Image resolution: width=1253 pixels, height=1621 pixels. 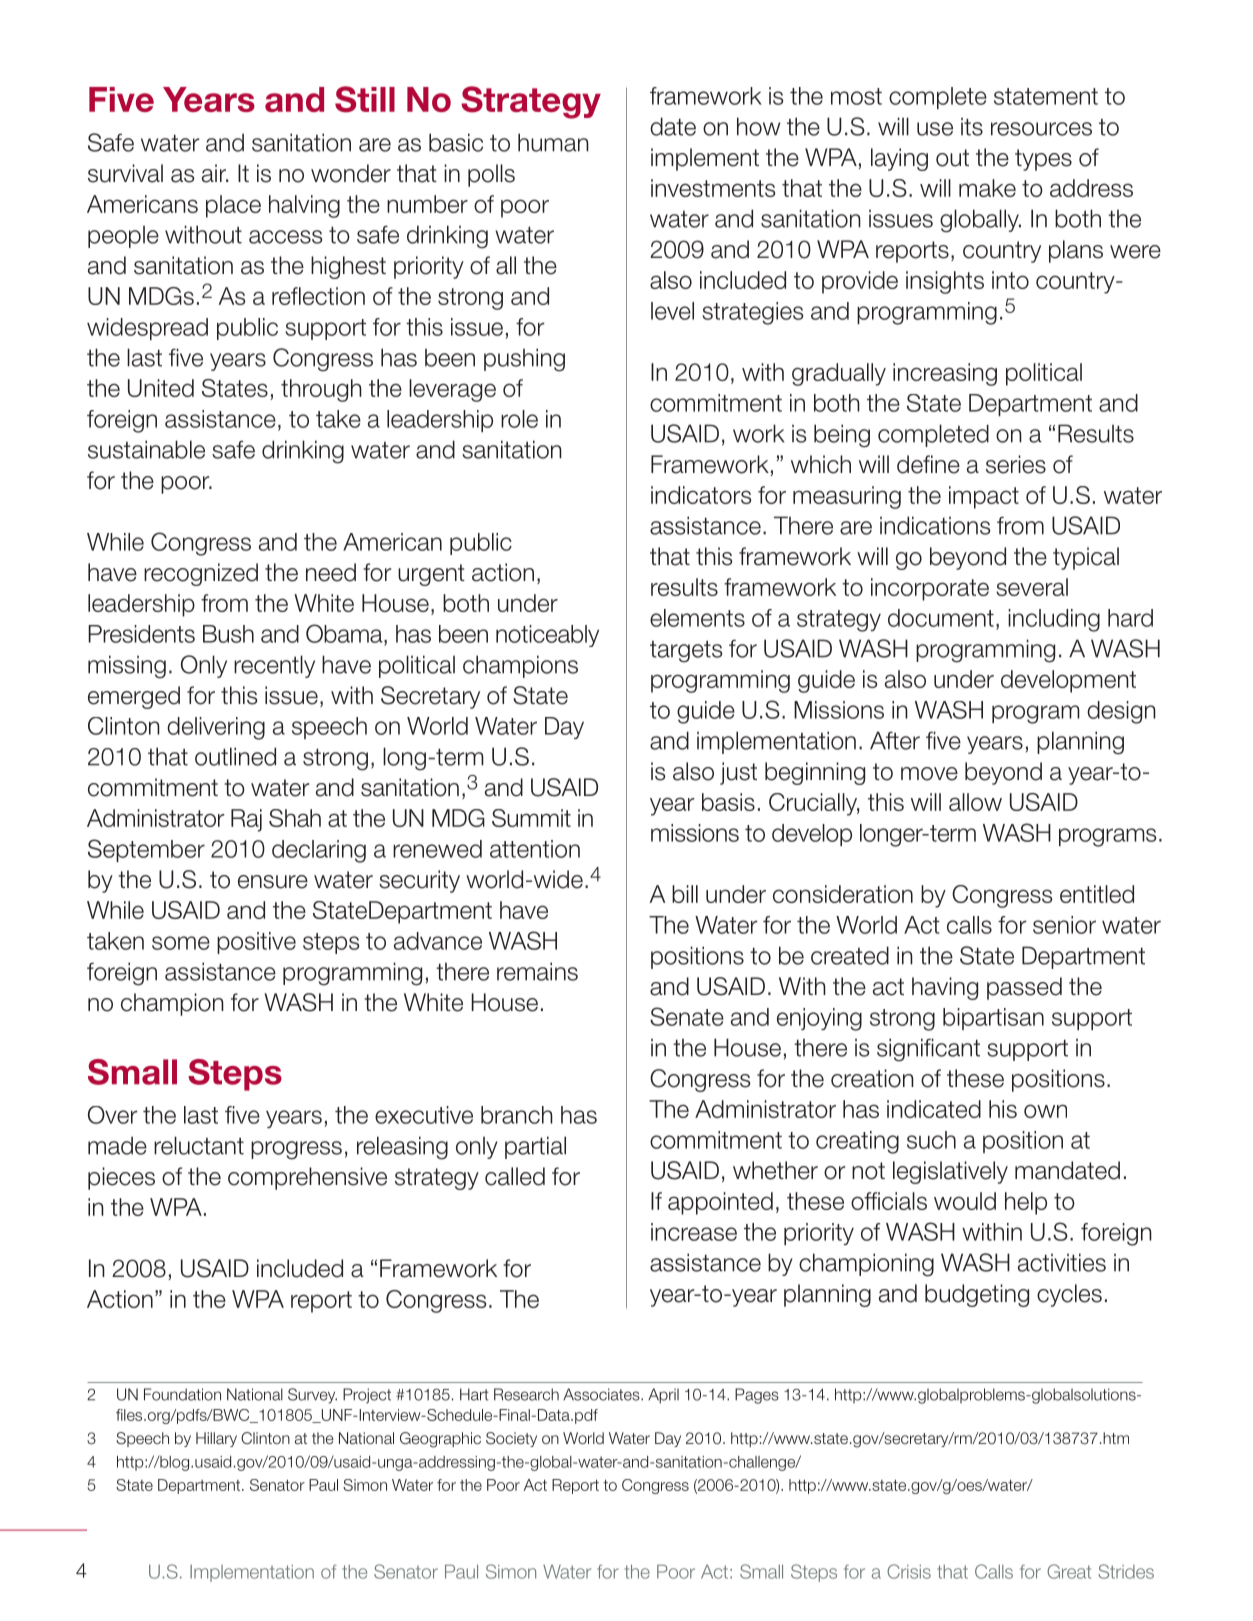 What do you see at coordinates (553, 142) in the page?
I see `human` at bounding box center [553, 142].
